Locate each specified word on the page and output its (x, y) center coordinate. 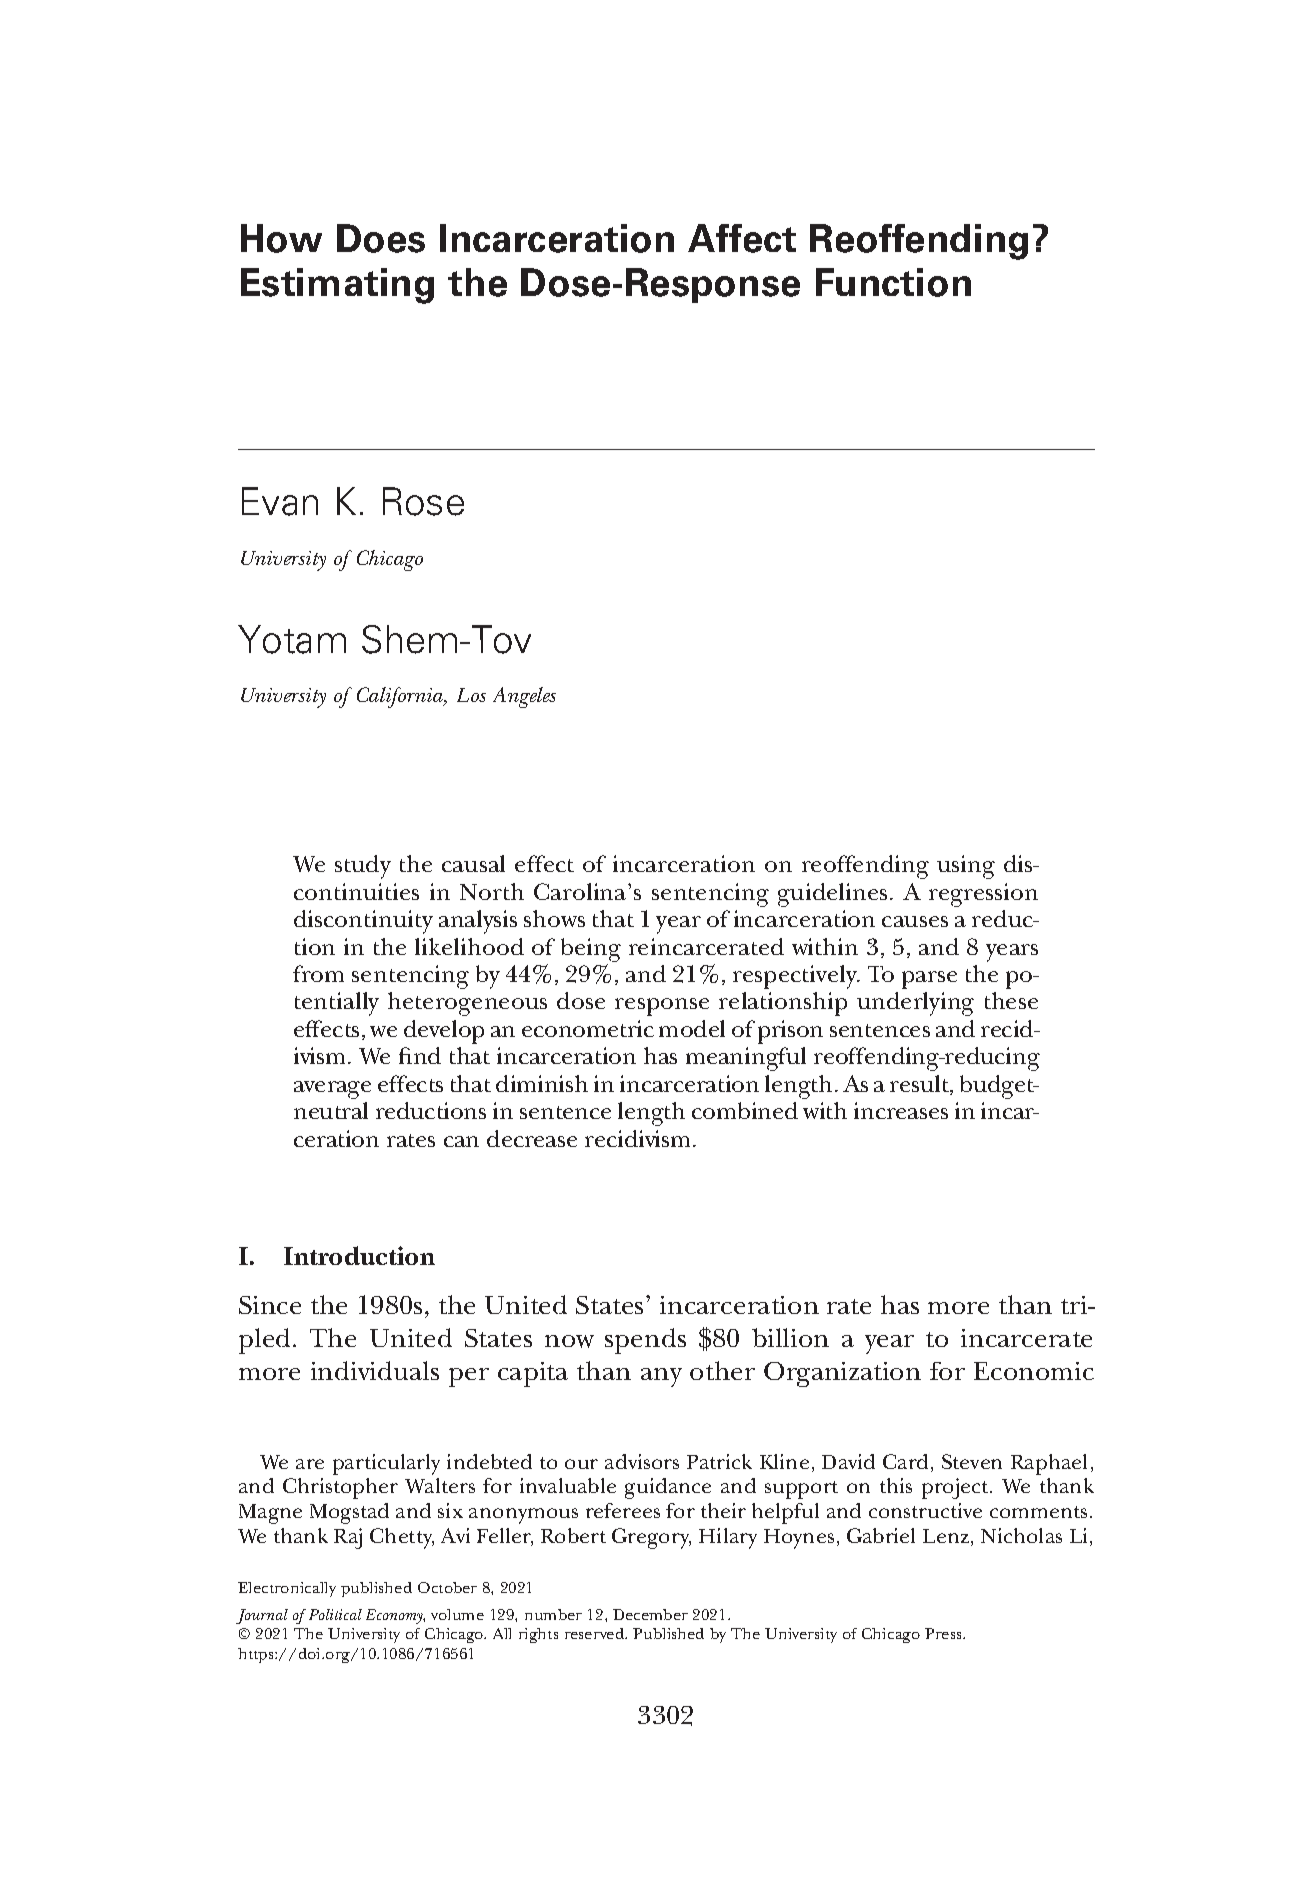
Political (335, 1614)
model (692, 1028)
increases (901, 1110)
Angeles (524, 697)
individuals (375, 1370)
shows (554, 918)
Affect (742, 238)
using (966, 867)
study (363, 867)
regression (983, 895)
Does (381, 238)
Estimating (337, 286)
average (332, 1090)
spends (645, 1341)
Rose (423, 501)
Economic (1034, 1371)
